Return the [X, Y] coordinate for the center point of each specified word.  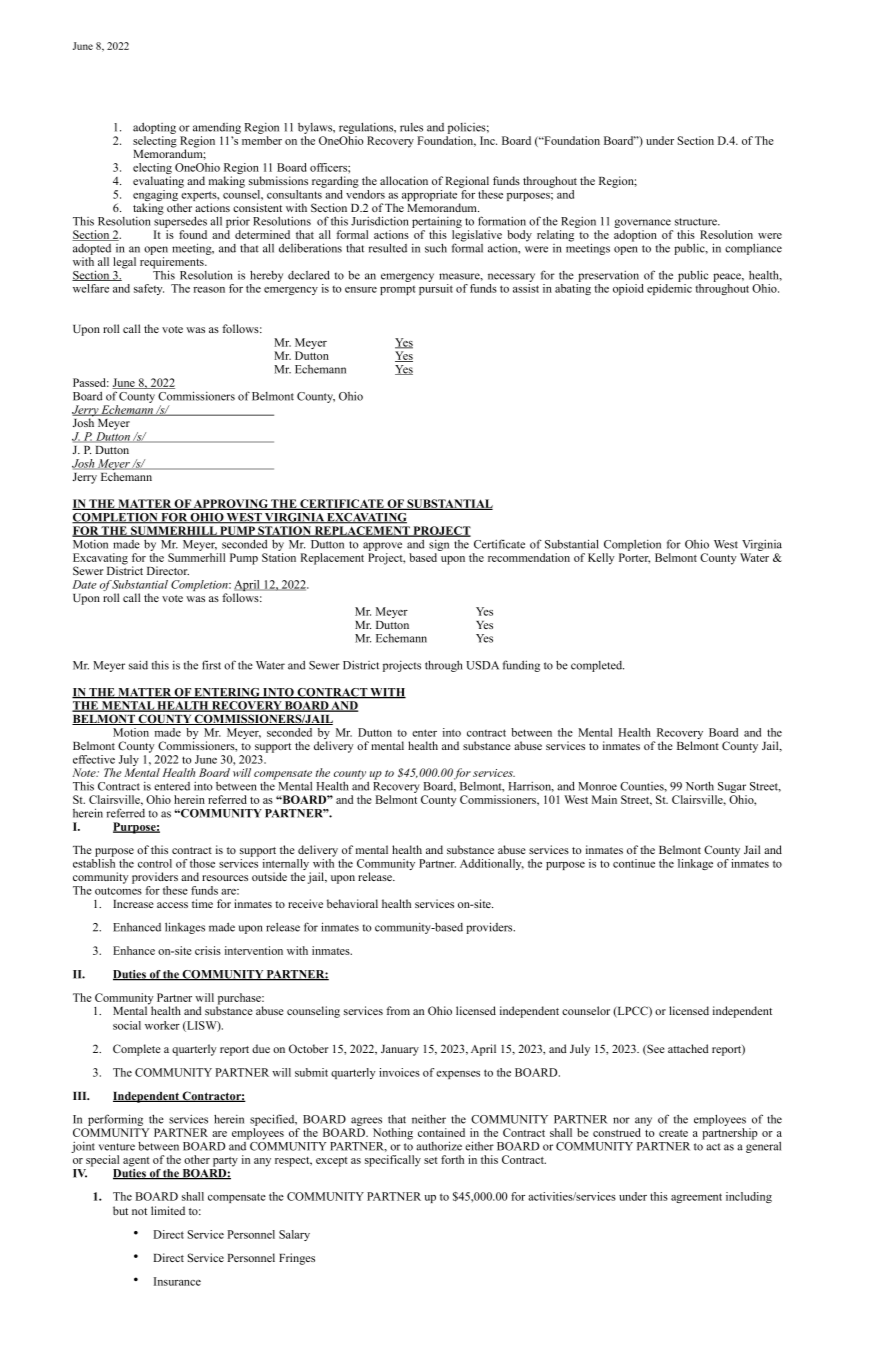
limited [168, 1210]
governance [643, 225]
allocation [404, 180]
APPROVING [231, 504]
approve [382, 546]
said [138, 665]
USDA [482, 665]
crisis [208, 950]
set [431, 1160]
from [398, 1010]
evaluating [158, 182]
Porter [634, 558]
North [700, 786]
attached [688, 1048]
